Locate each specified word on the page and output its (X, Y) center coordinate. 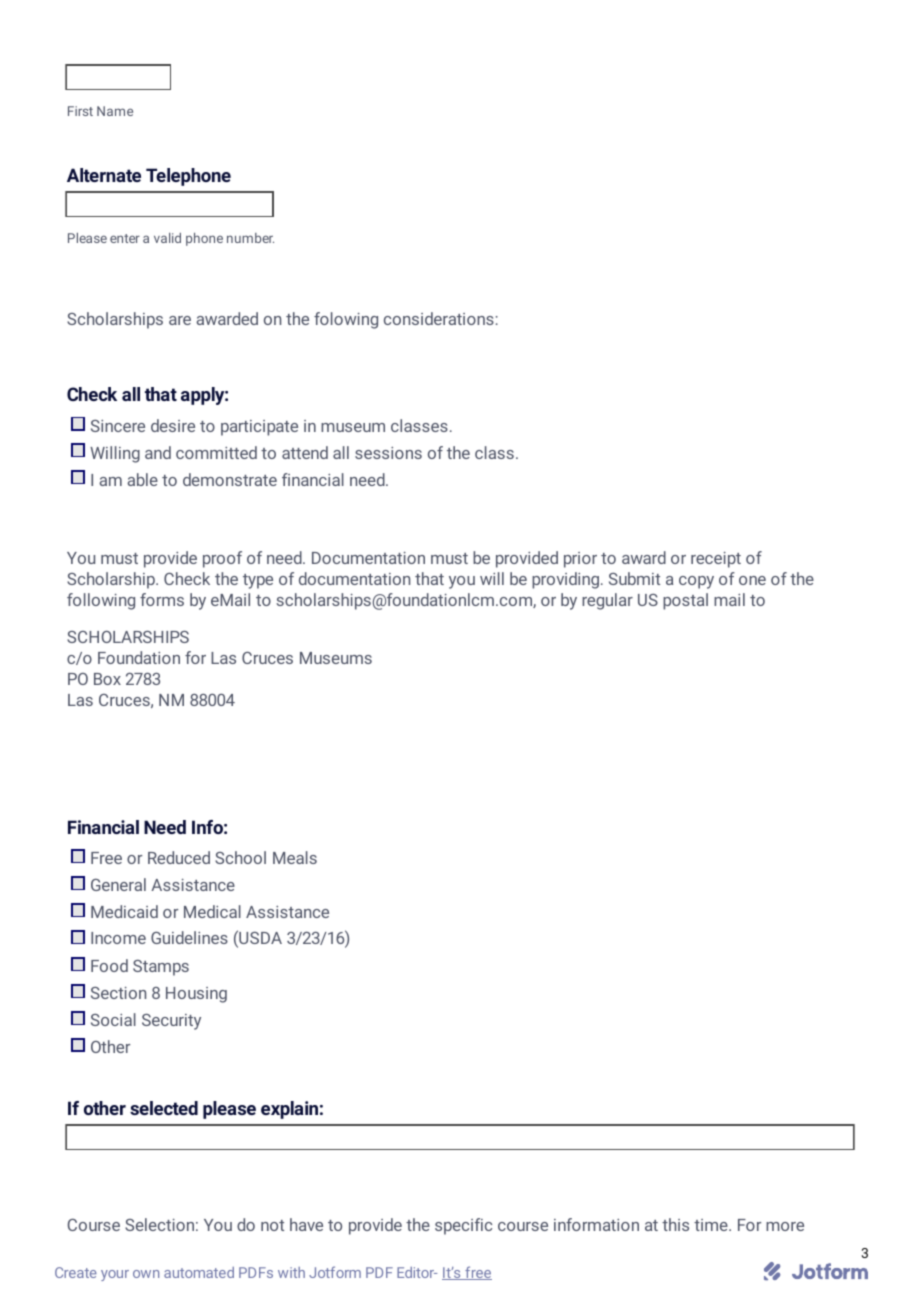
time (712, 1225)
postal (685, 601)
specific (463, 1226)
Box (107, 679)
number (250, 238)
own (146, 1274)
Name (115, 111)
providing (565, 580)
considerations (439, 318)
